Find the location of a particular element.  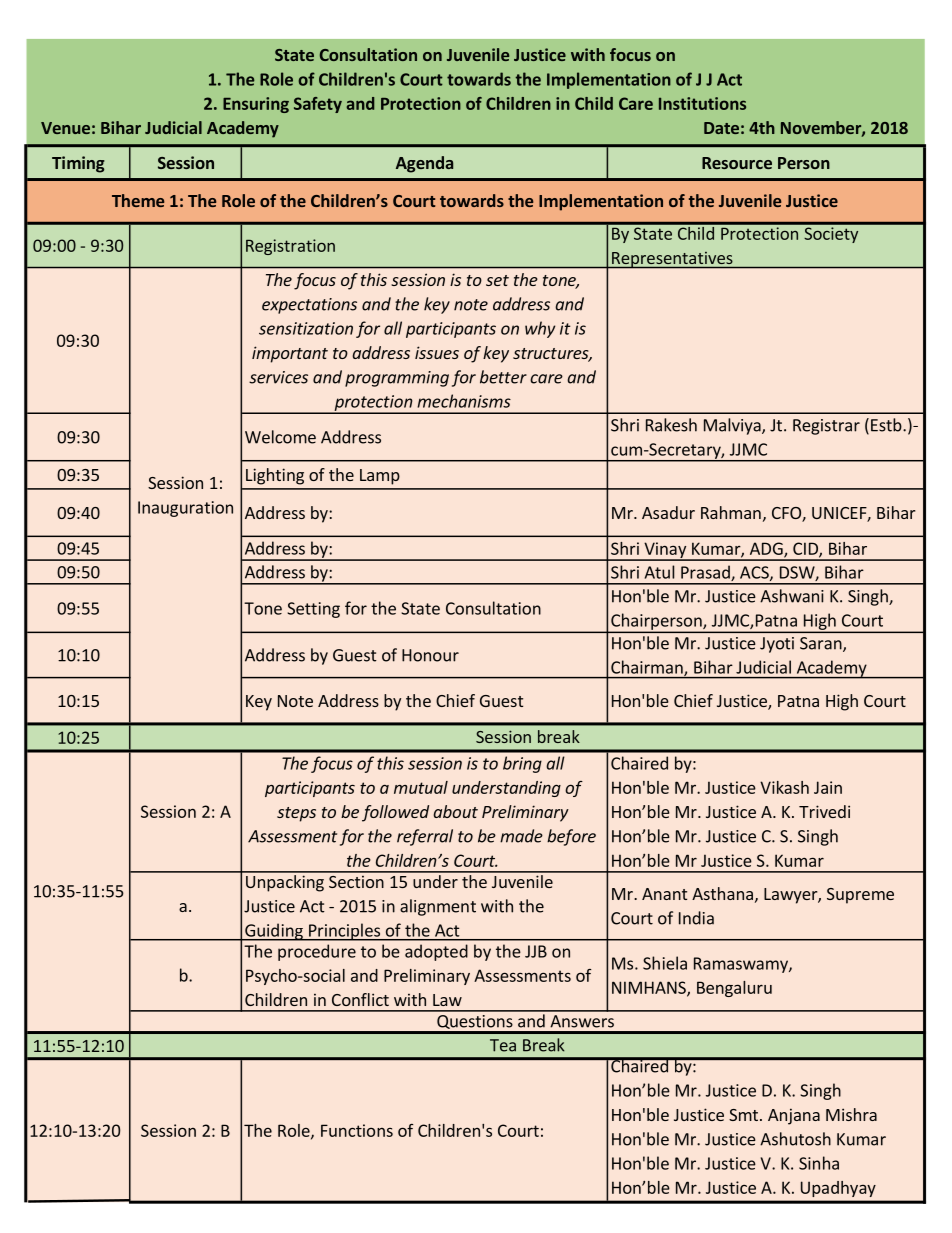

Tea is located at coordinates (503, 1045).
